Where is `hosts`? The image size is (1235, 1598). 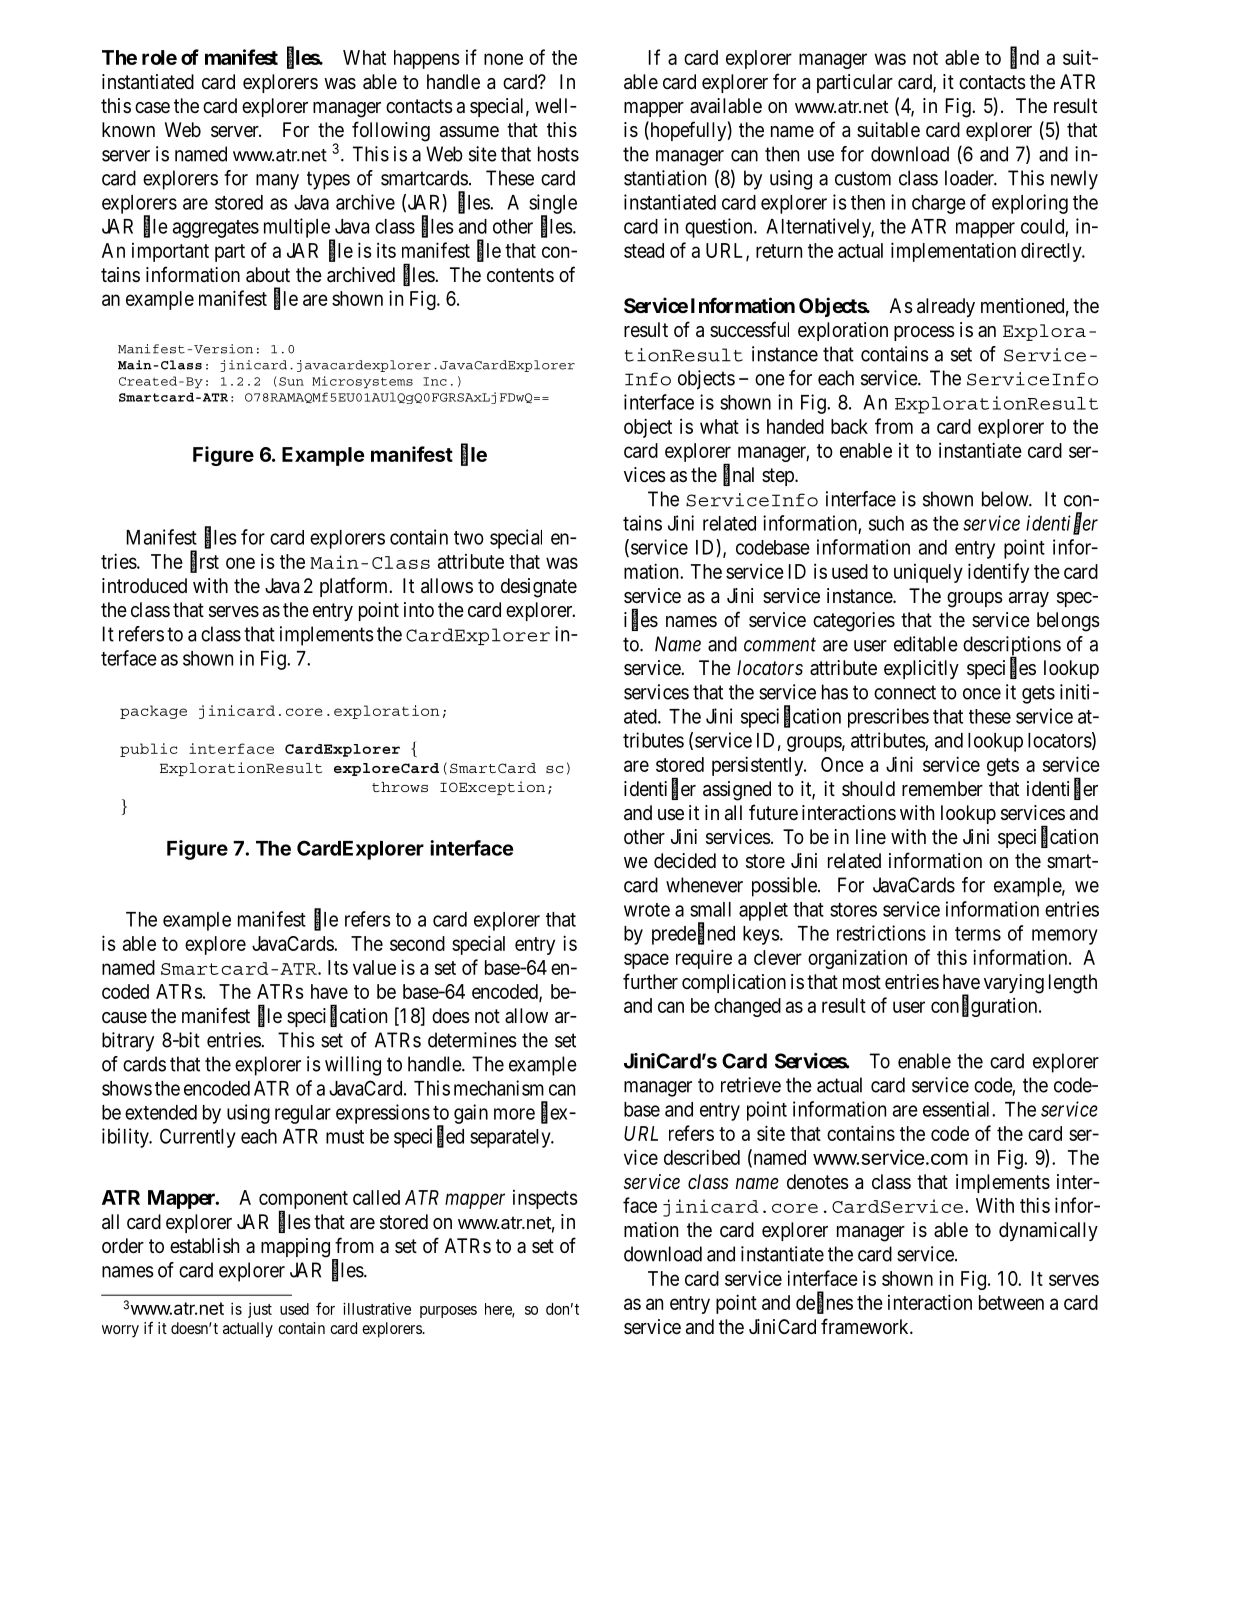
hosts is located at coordinates (558, 154).
